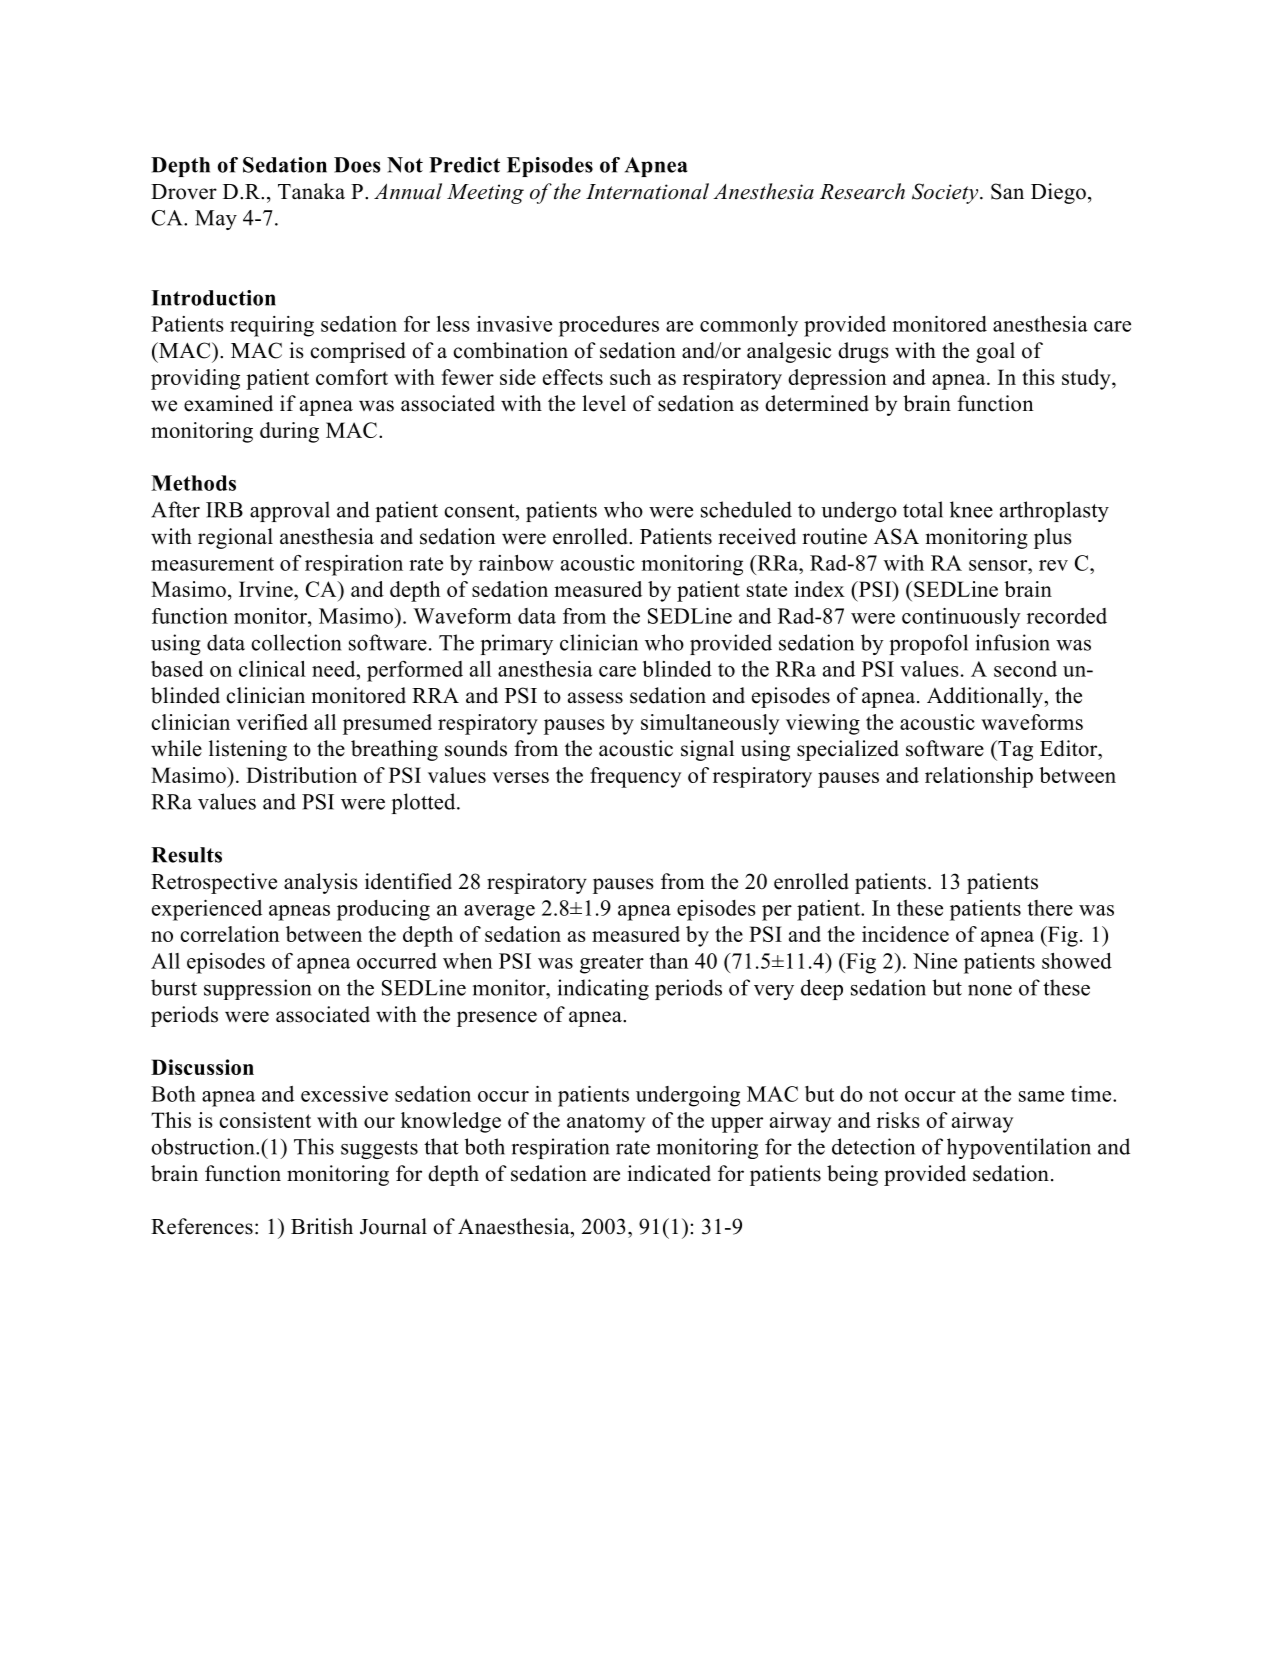 This document has width=1284, height=1662. Describe the element at coordinates (311, 191) in the document. I see `Tanaka` at that location.
